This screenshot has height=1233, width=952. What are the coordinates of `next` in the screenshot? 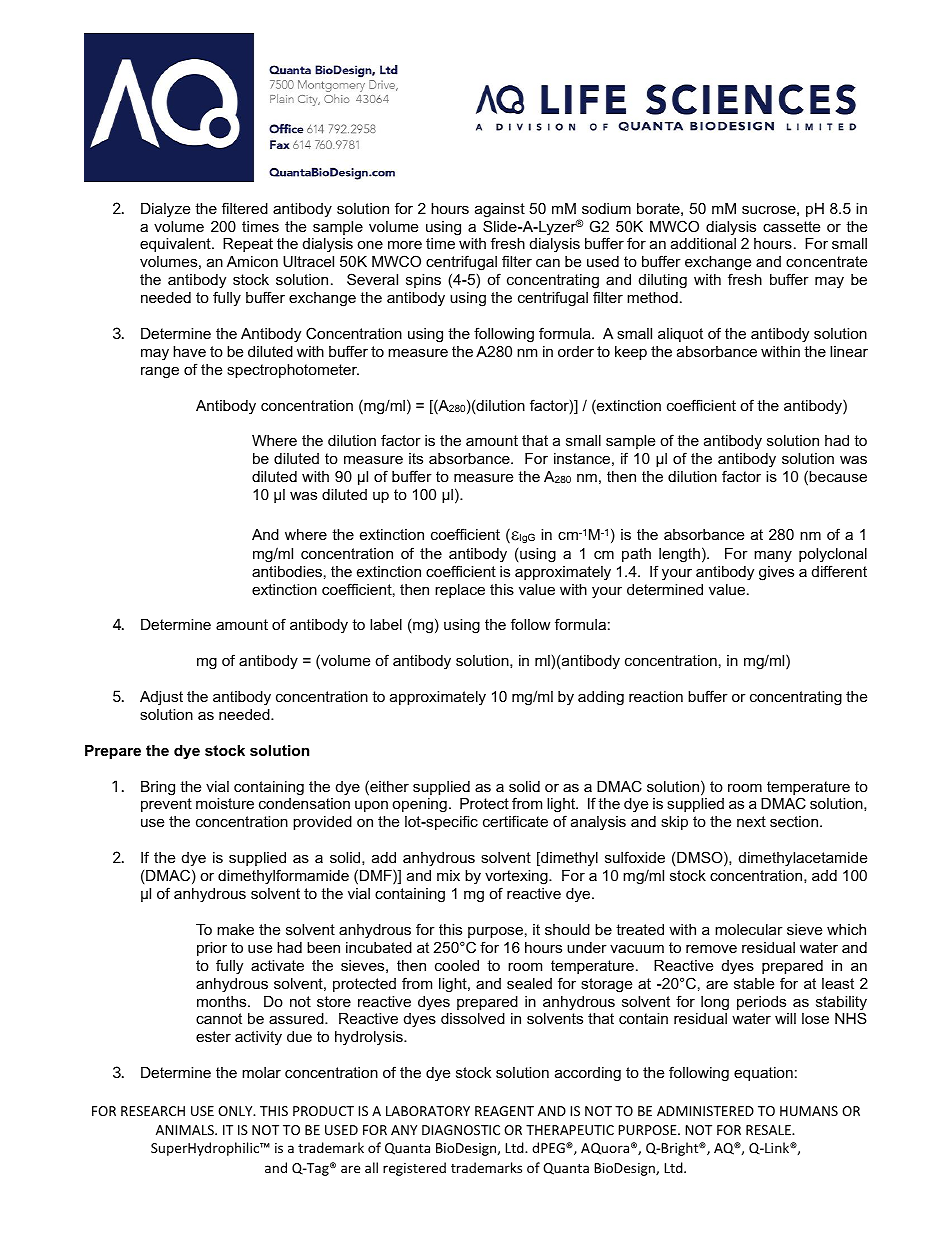 It's located at (751, 821).
